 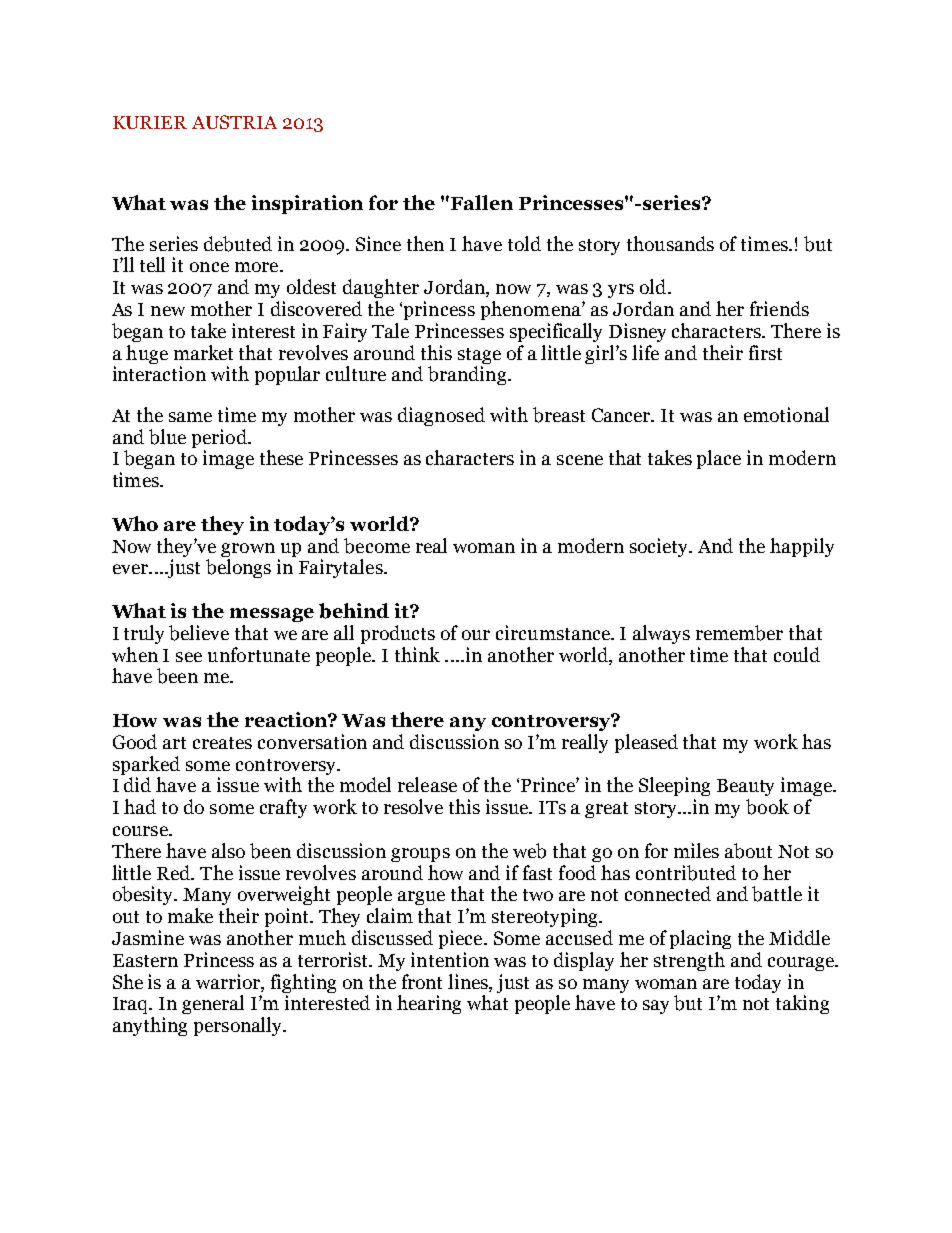 I want to click on become, so click(x=377, y=546).
